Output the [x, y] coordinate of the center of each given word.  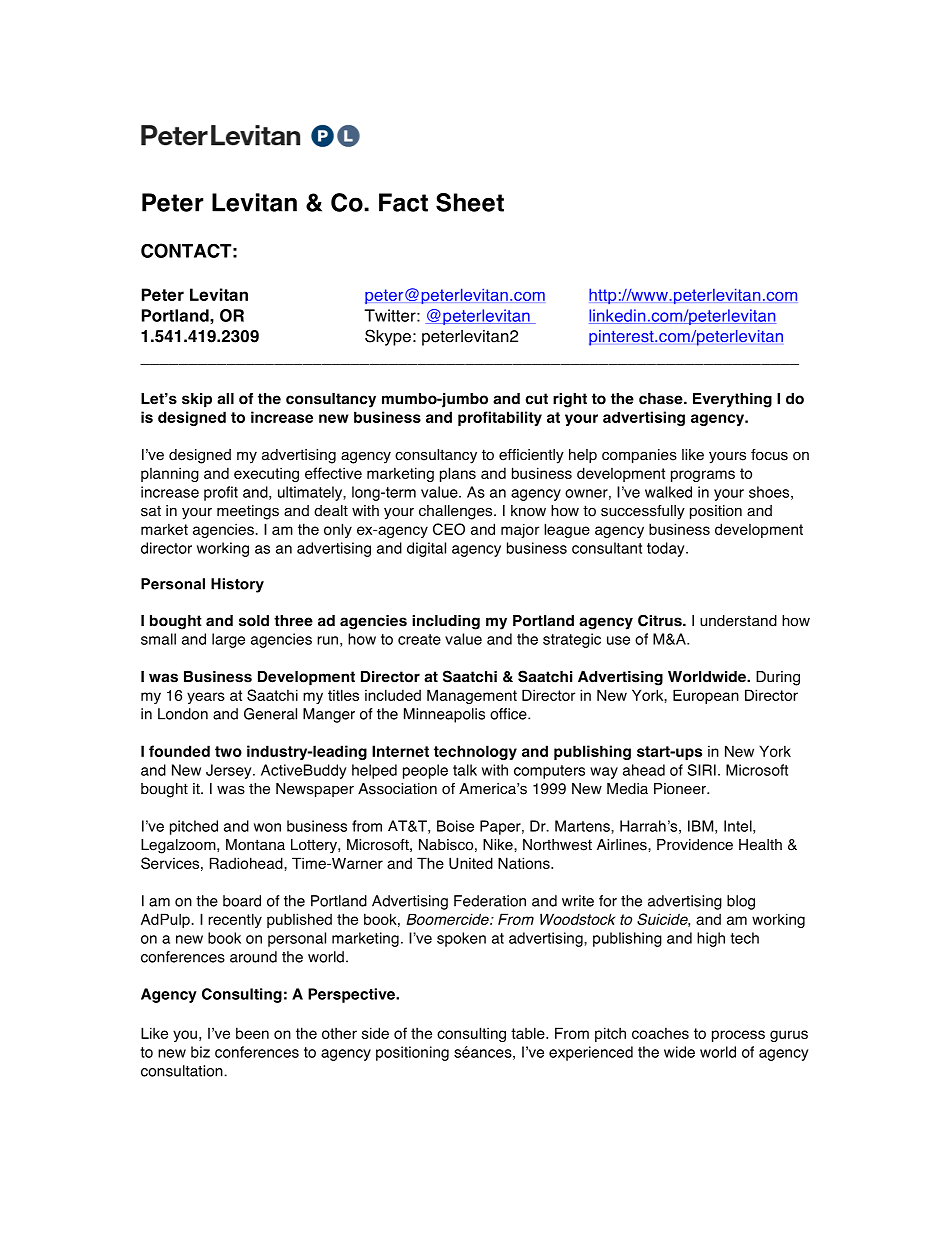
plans [458, 474]
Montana [255, 845]
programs [703, 476]
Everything [732, 400]
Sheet [470, 202]
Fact [403, 202]
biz [200, 1052]
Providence [695, 845]
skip [197, 400]
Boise [455, 826]
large [228, 640]
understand [738, 621]
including [446, 622]
